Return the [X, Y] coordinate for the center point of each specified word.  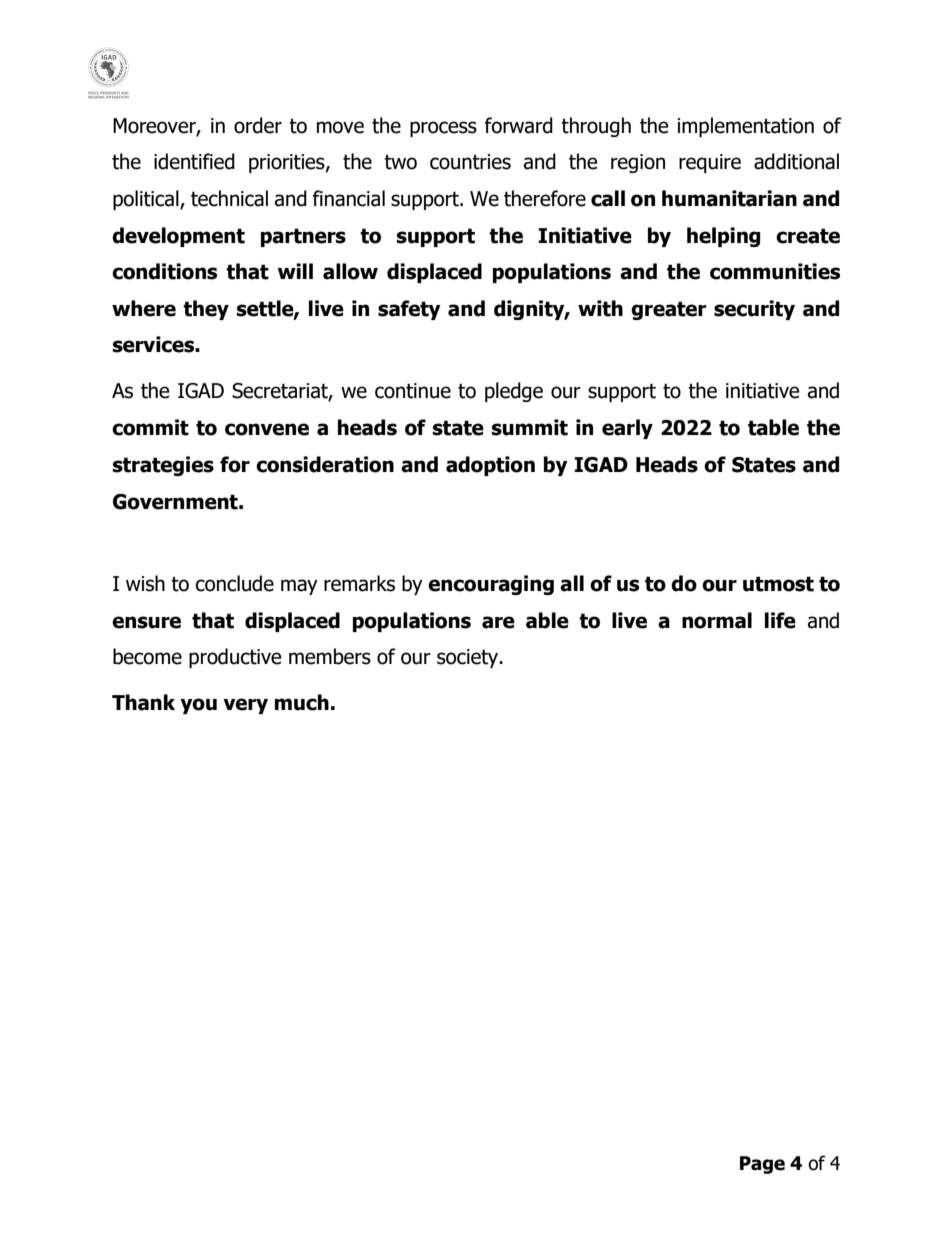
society [469, 658]
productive [235, 658]
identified [194, 161]
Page [762, 1165]
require [710, 163]
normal [717, 620]
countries [470, 162]
